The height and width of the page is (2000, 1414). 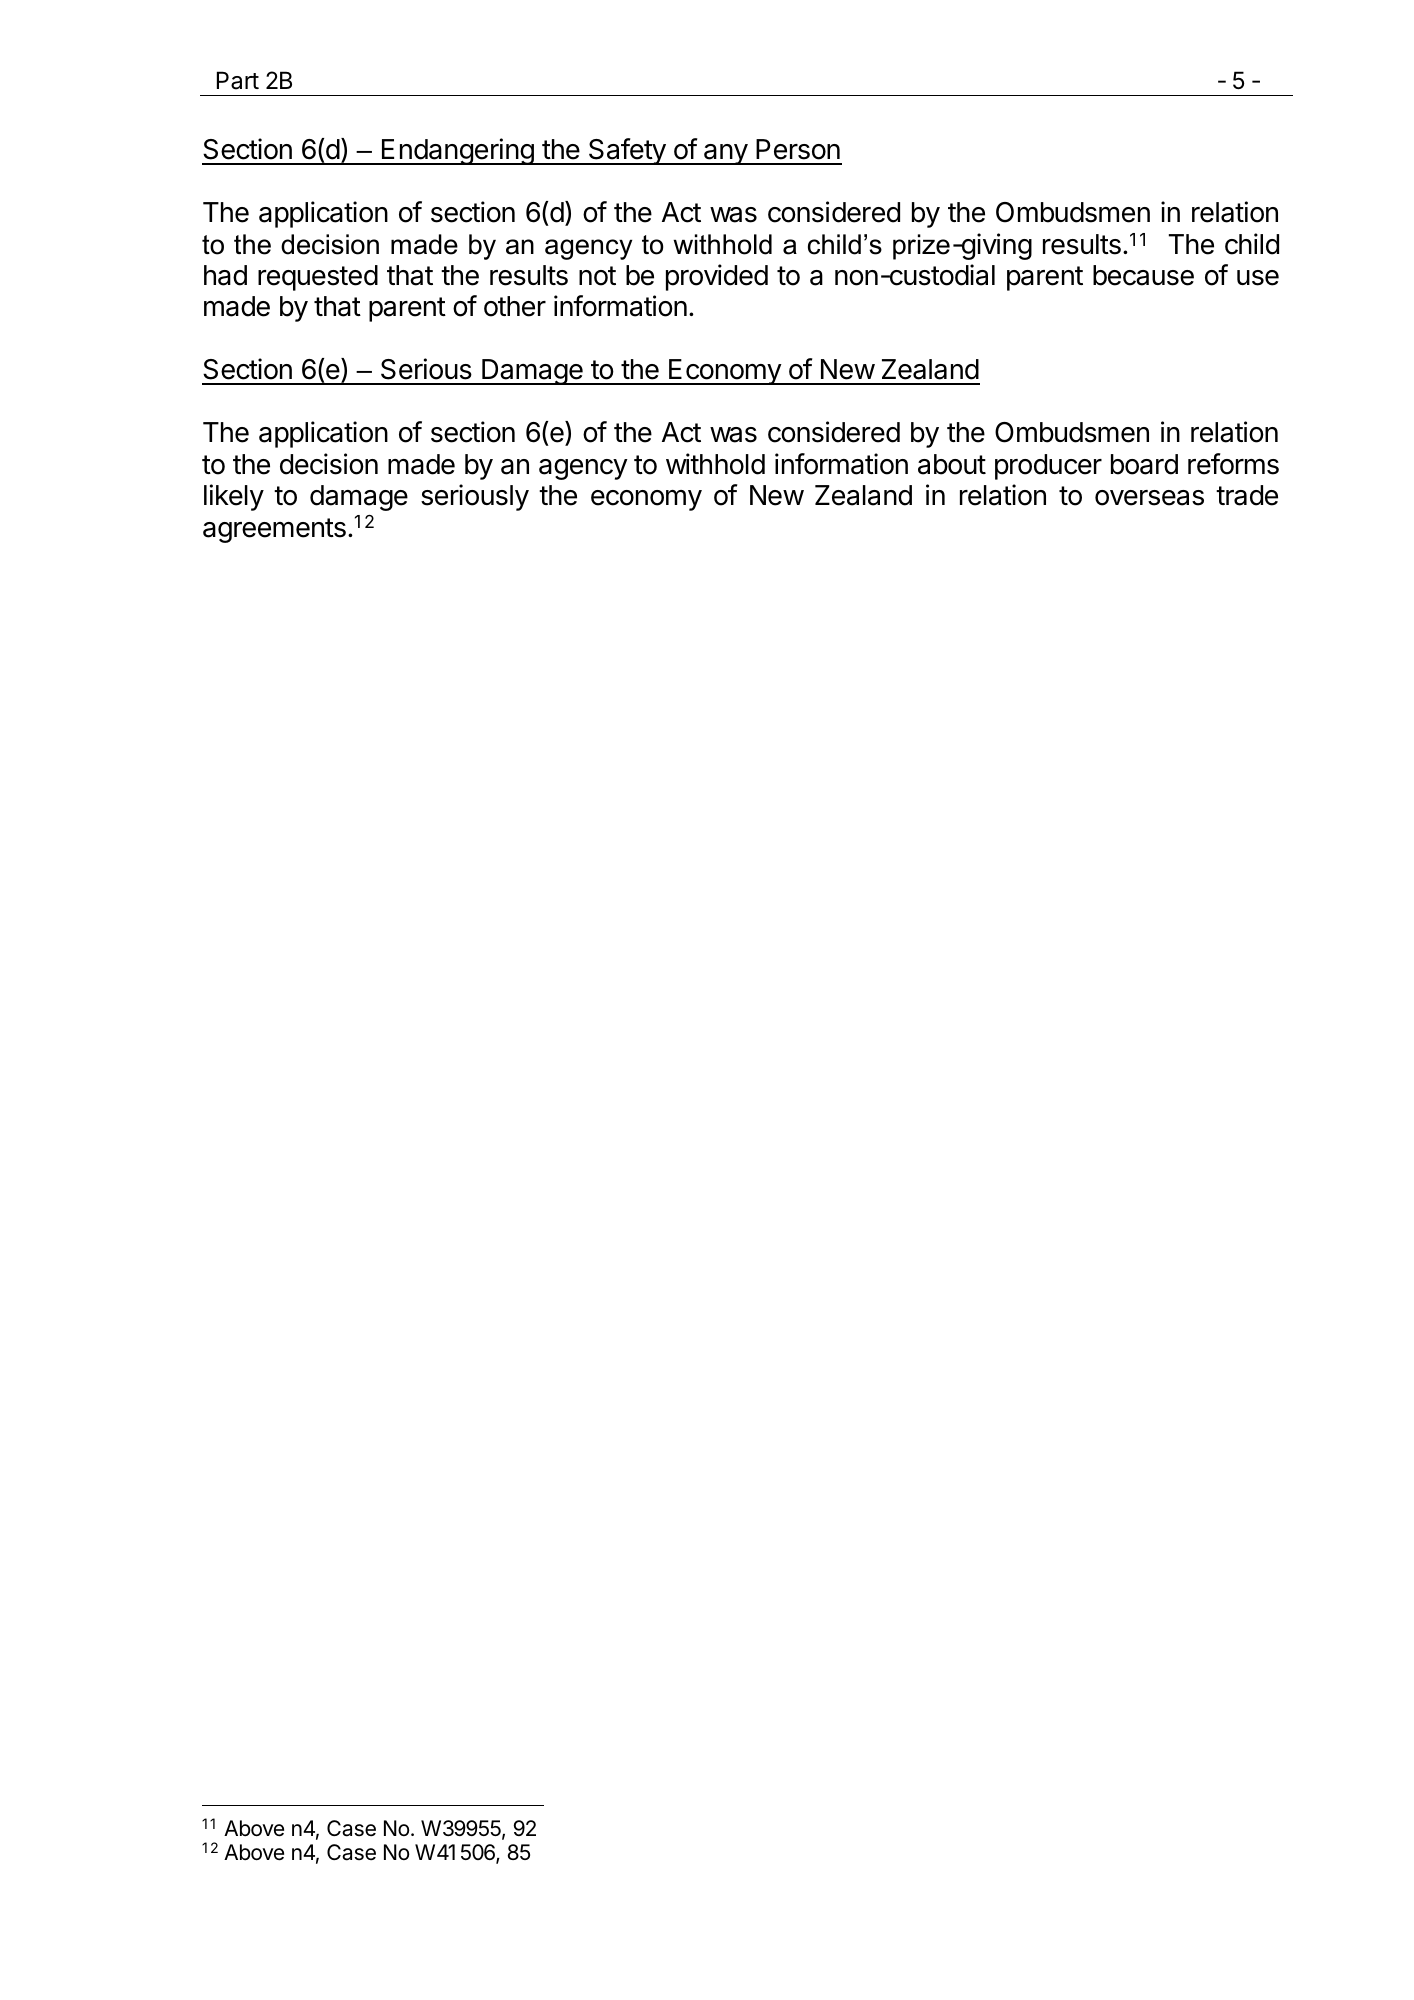 I want to click on other, so click(x=515, y=306).
